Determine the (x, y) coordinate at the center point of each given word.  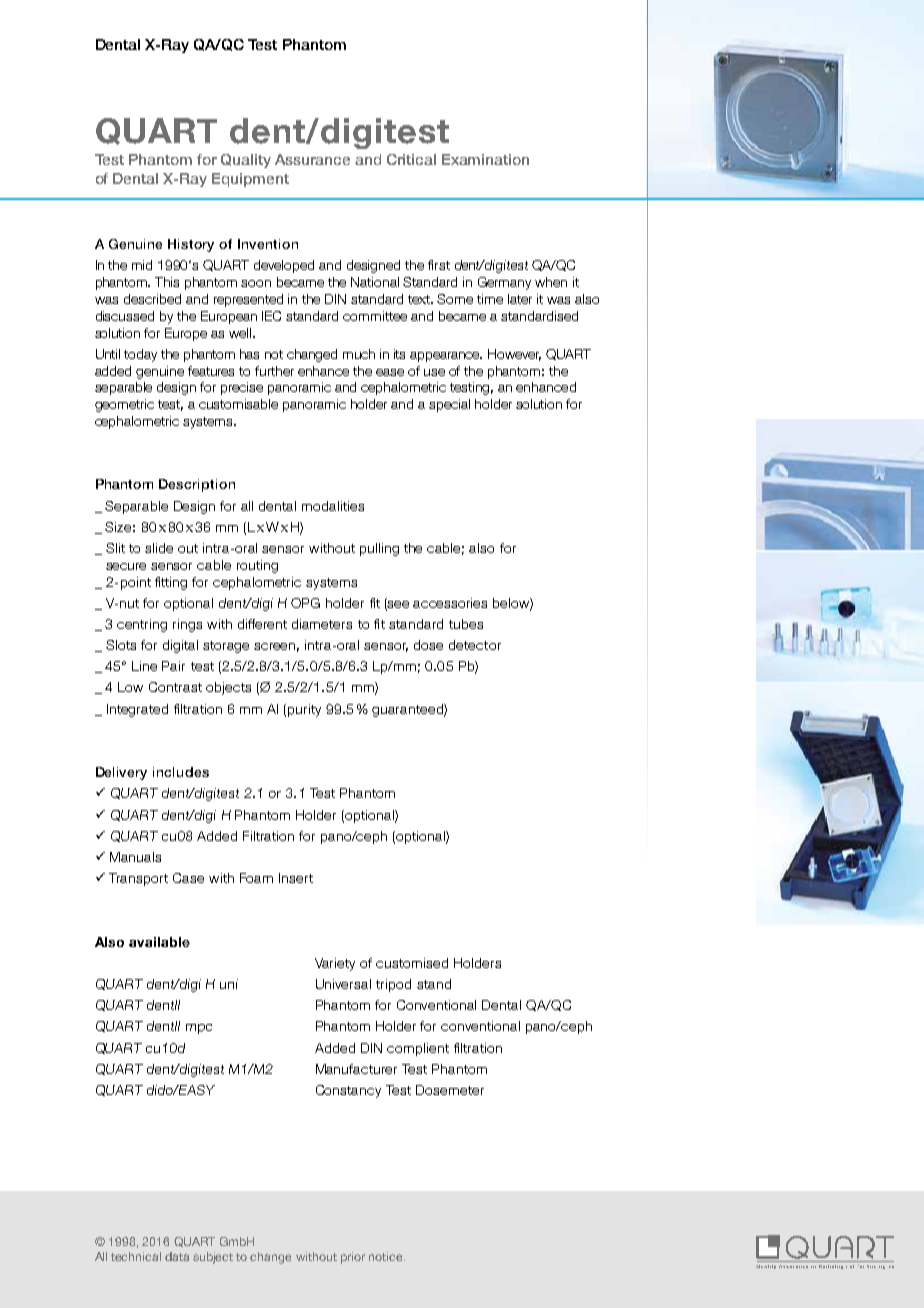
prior (353, 1258)
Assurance (312, 159)
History (191, 245)
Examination (485, 159)
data (177, 1256)
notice (387, 1256)
